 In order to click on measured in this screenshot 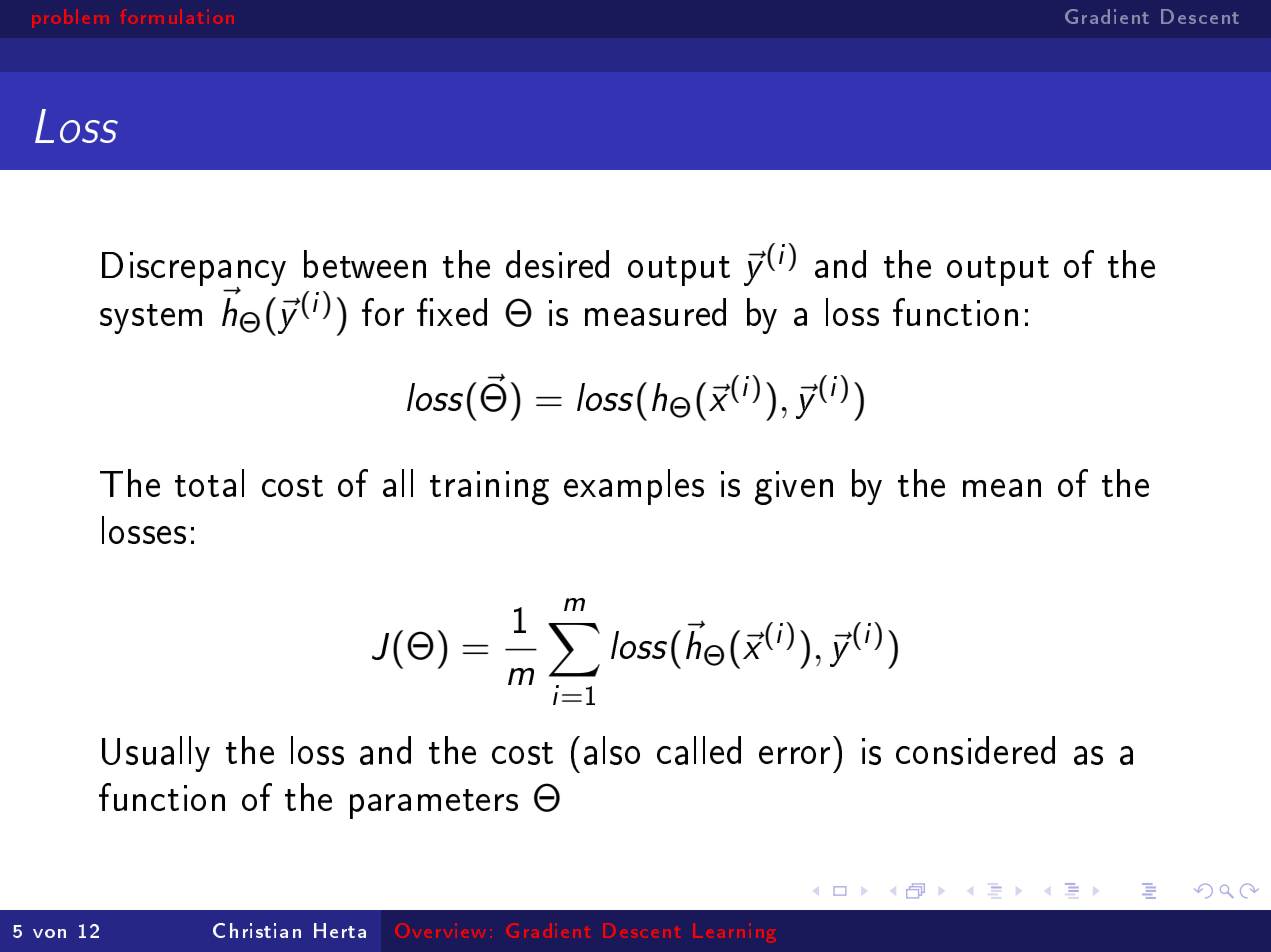, I will do `click(655, 312)`.
